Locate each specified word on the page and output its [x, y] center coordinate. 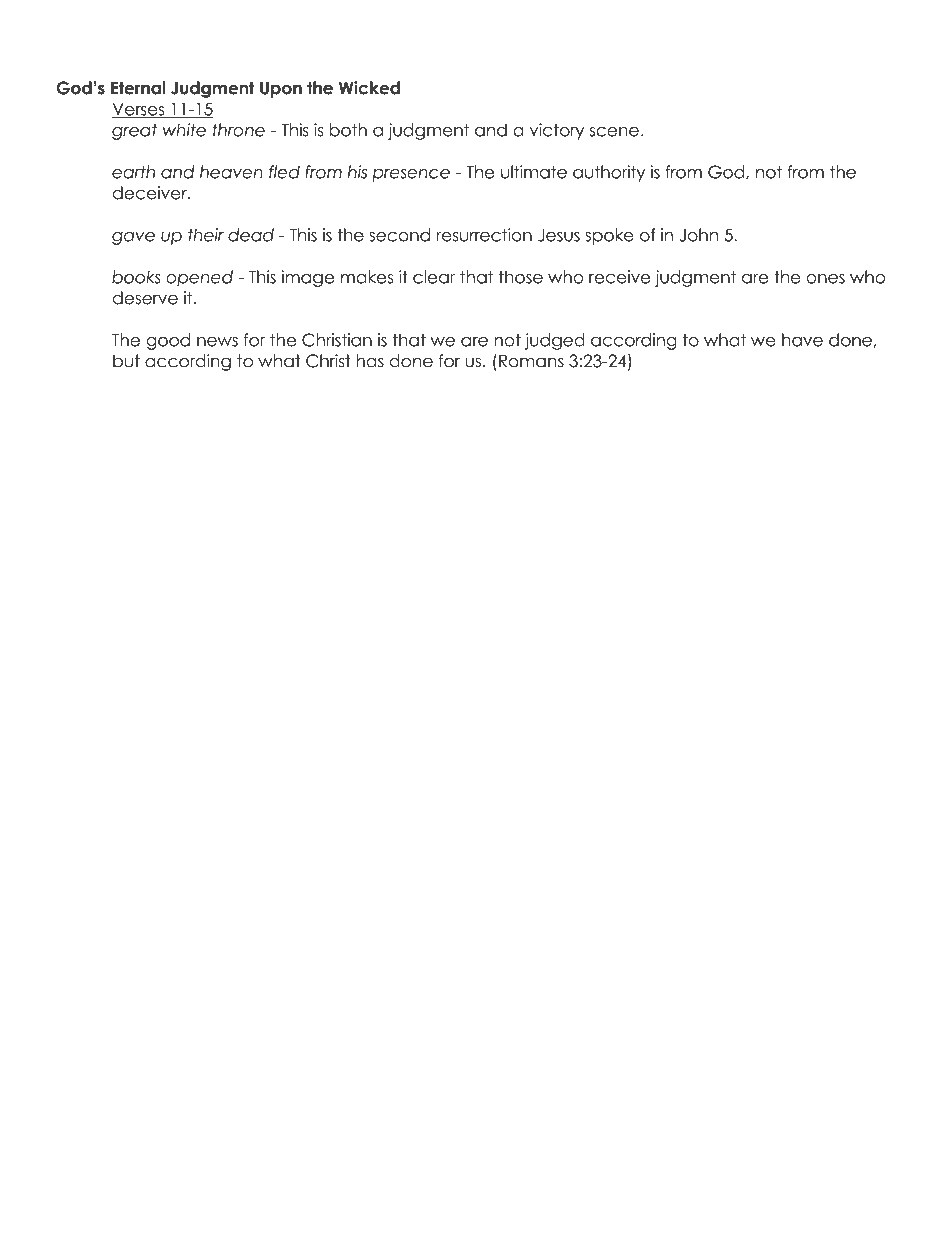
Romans [531, 361]
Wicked [369, 88]
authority [609, 173]
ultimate [534, 172]
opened [199, 278]
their [206, 235]
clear [434, 277]
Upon [281, 89]
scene [614, 131]
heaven [231, 172]
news [217, 342]
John [699, 235]
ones [825, 279]
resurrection [484, 235]
